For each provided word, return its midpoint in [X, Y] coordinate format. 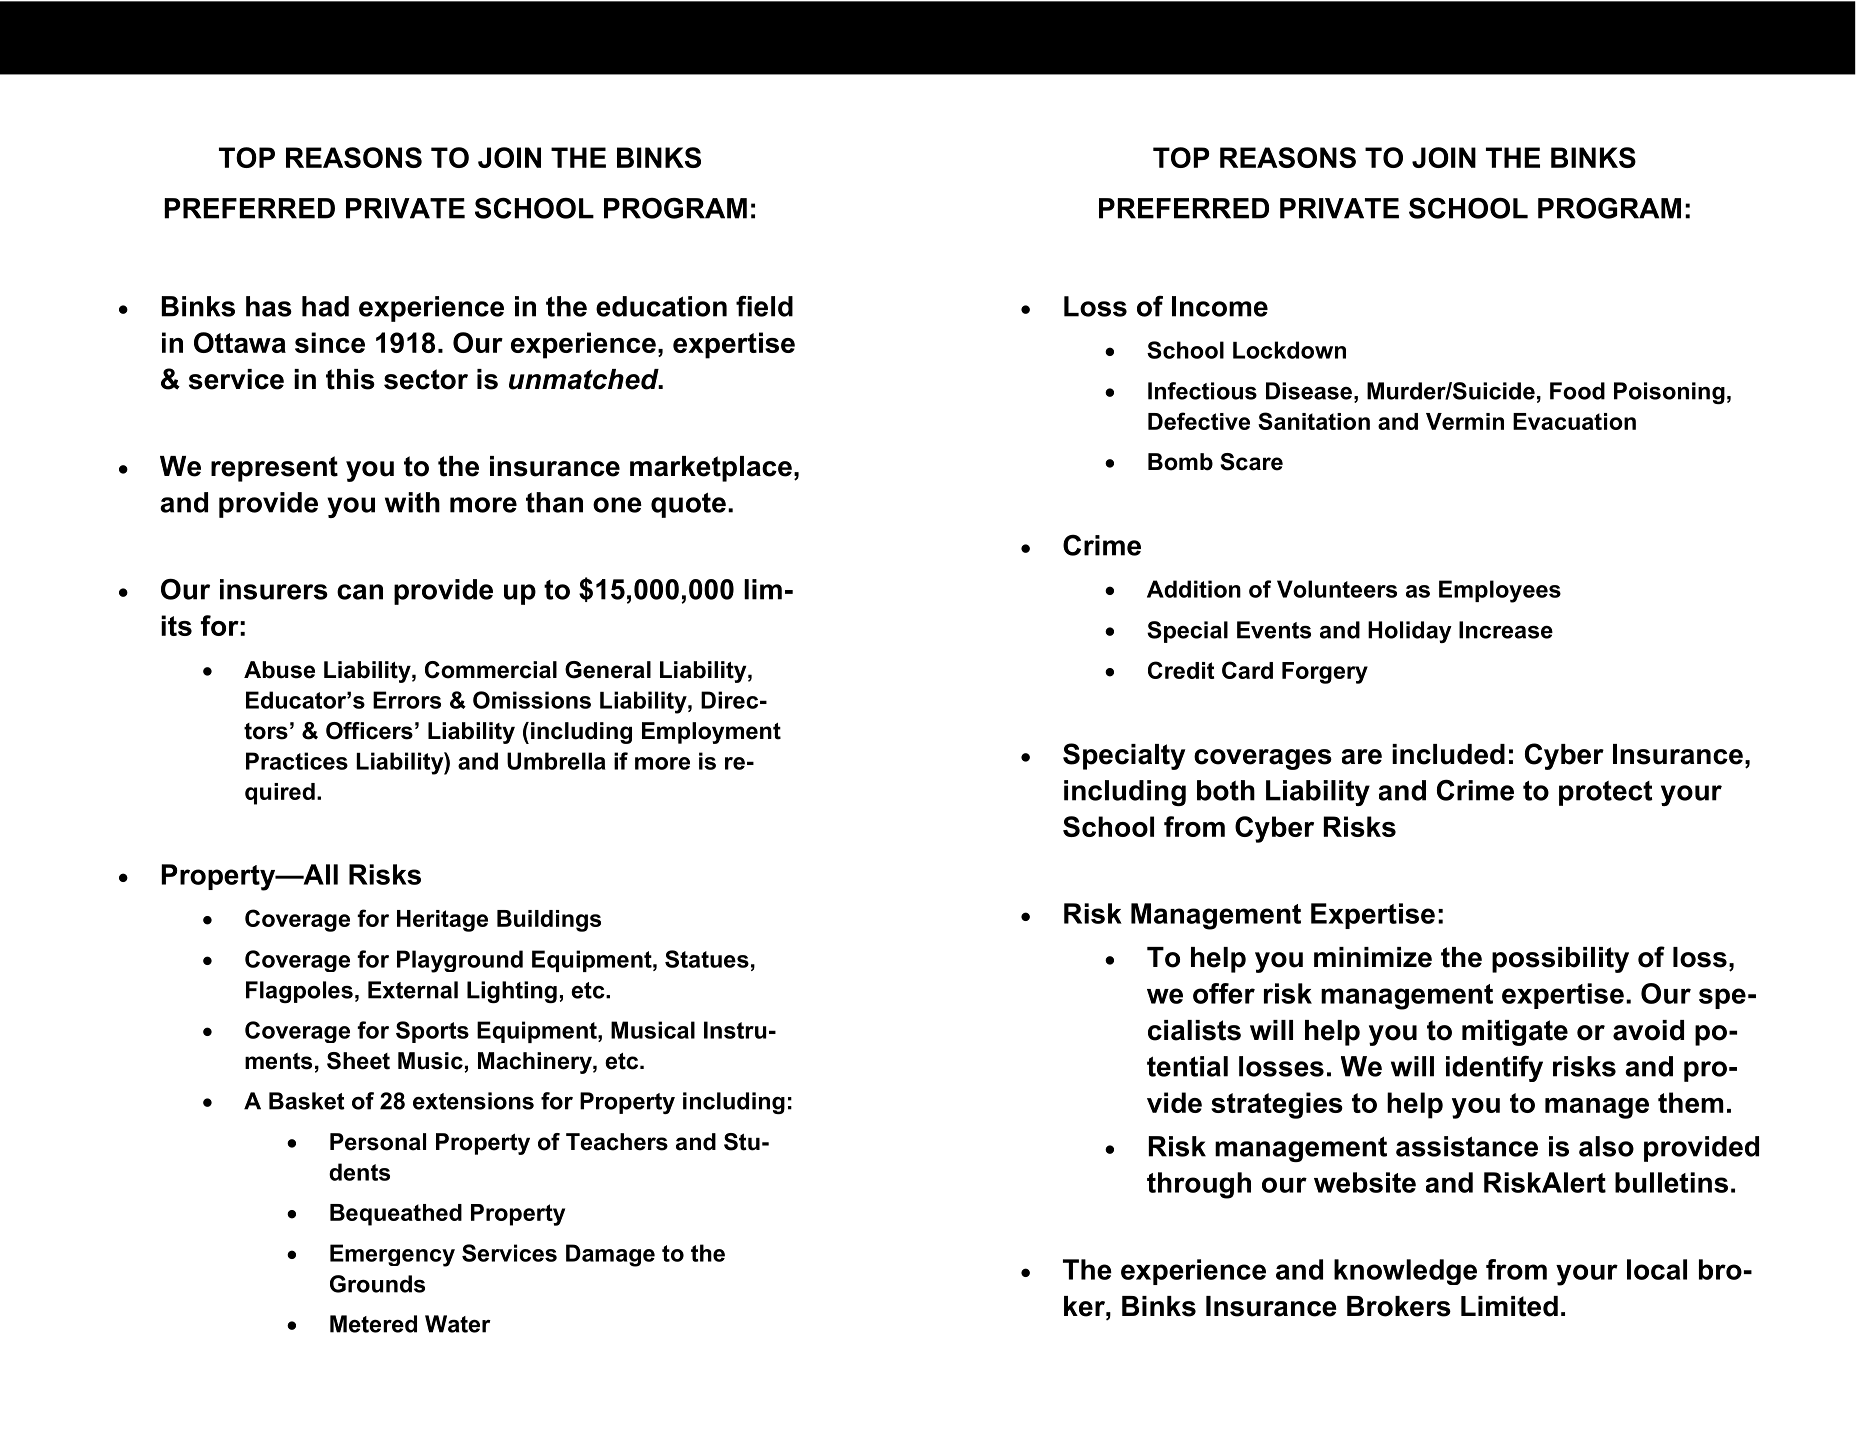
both [1226, 790]
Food [1577, 391]
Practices [297, 761]
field [764, 306]
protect [1606, 793]
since [330, 342]
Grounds [377, 1284]
